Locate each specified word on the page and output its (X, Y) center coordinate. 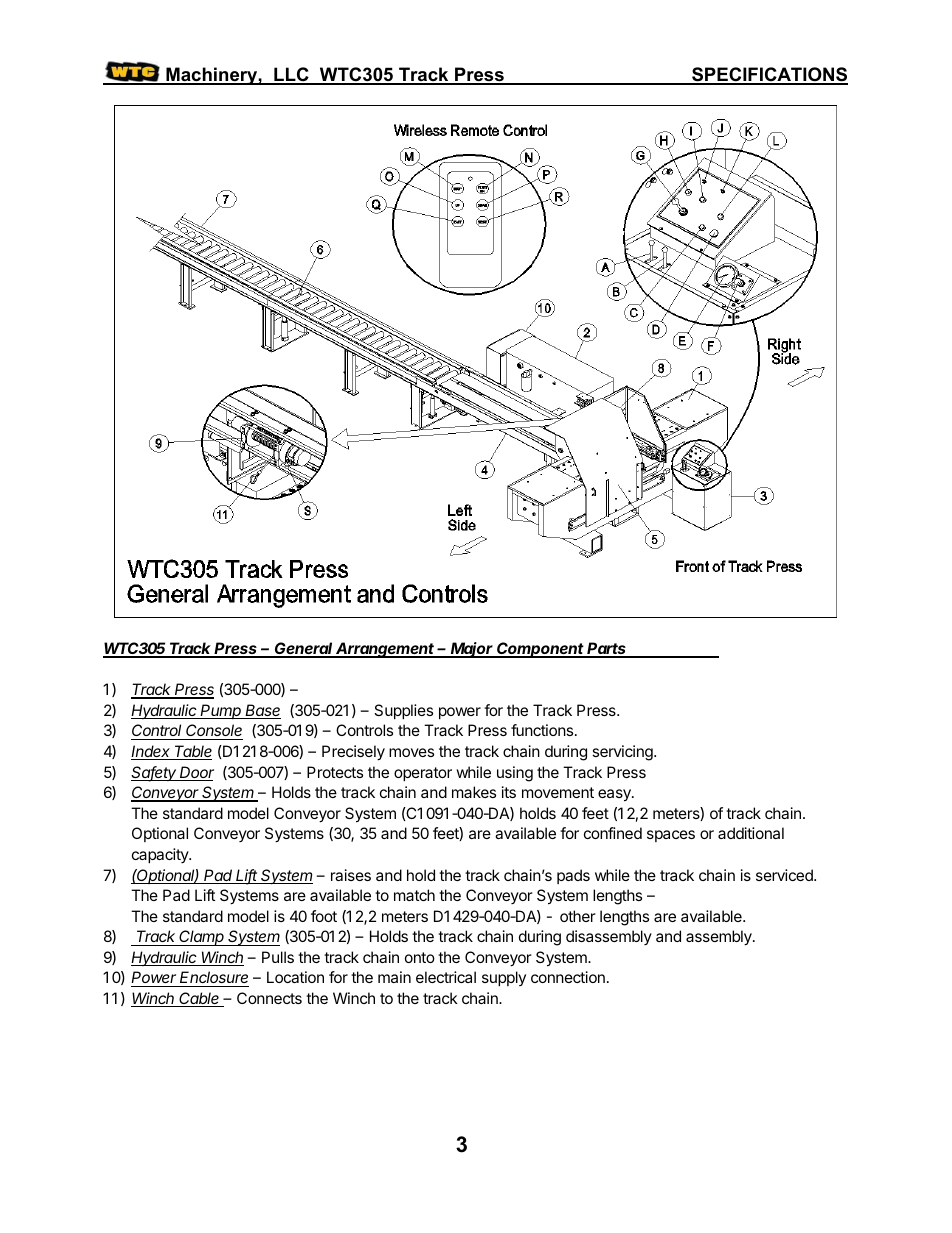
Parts (607, 649)
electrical (446, 977)
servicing (623, 753)
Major (472, 650)
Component (541, 650)
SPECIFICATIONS (769, 75)
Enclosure (213, 979)
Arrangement (385, 650)
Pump (221, 711)
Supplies (403, 711)
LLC (291, 75)
